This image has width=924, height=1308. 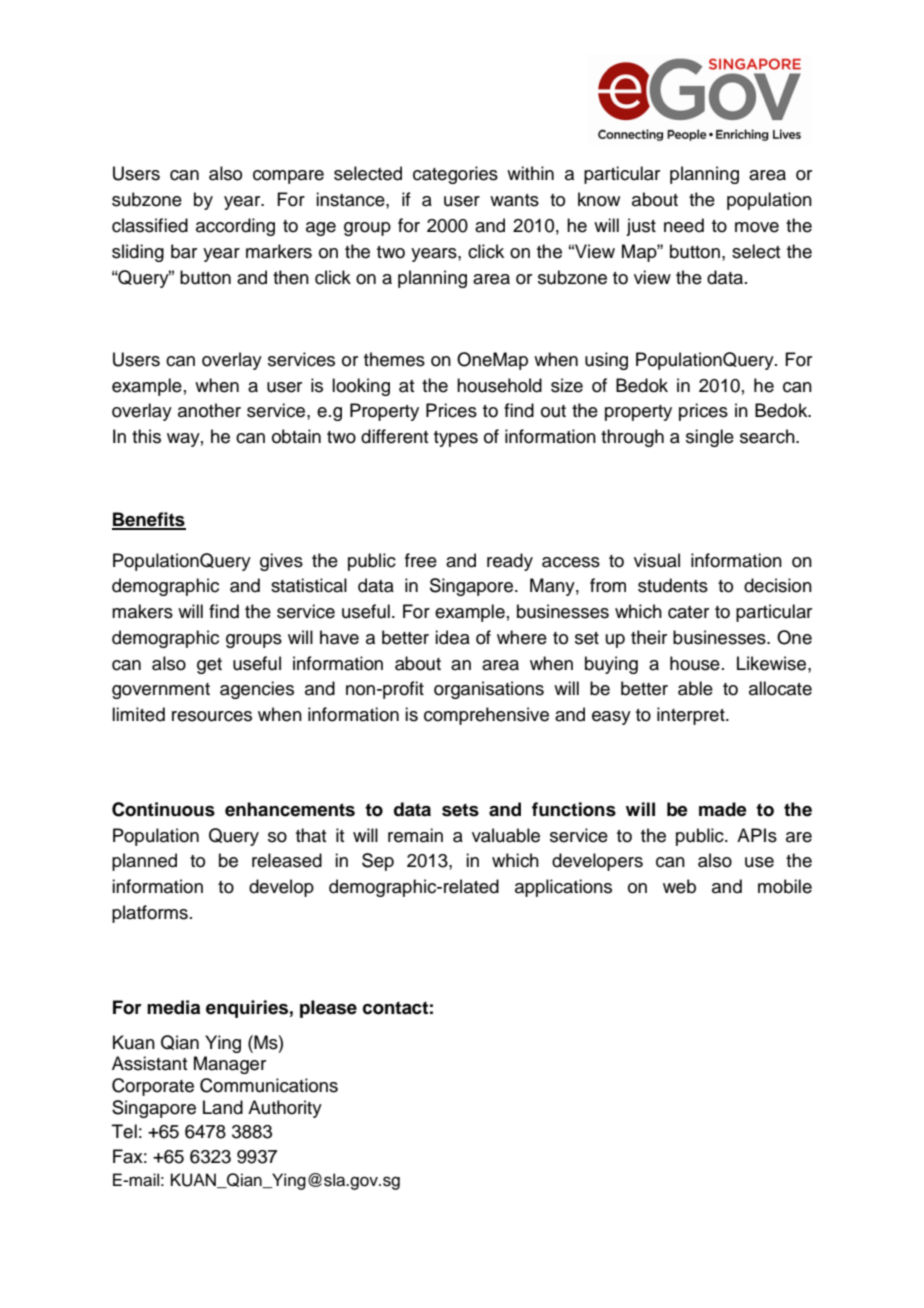 What do you see at coordinates (684, 225) in the image?
I see `need` at bounding box center [684, 225].
